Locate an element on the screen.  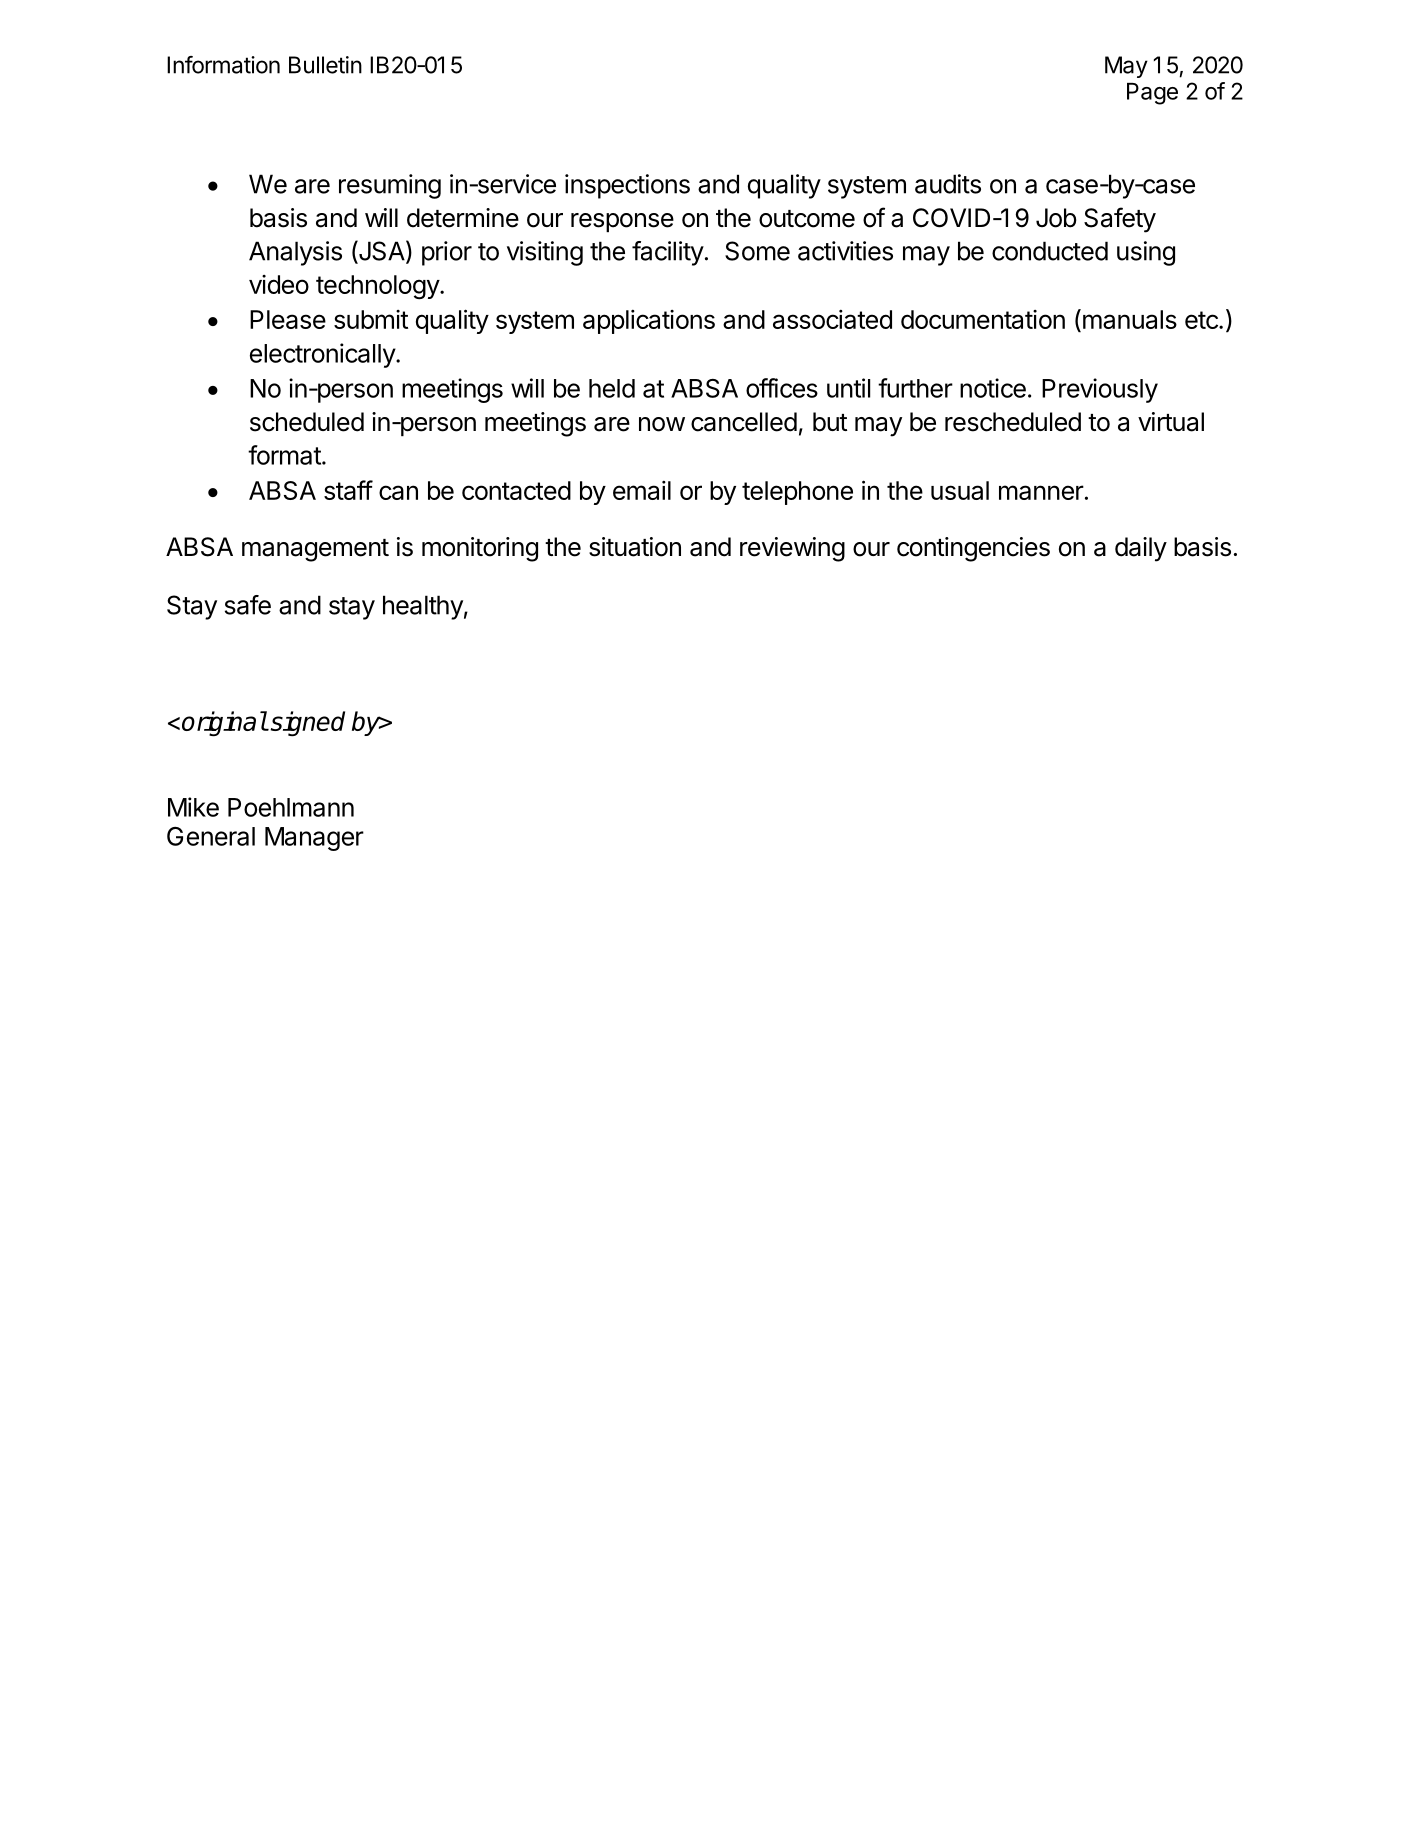
now is located at coordinates (662, 424).
